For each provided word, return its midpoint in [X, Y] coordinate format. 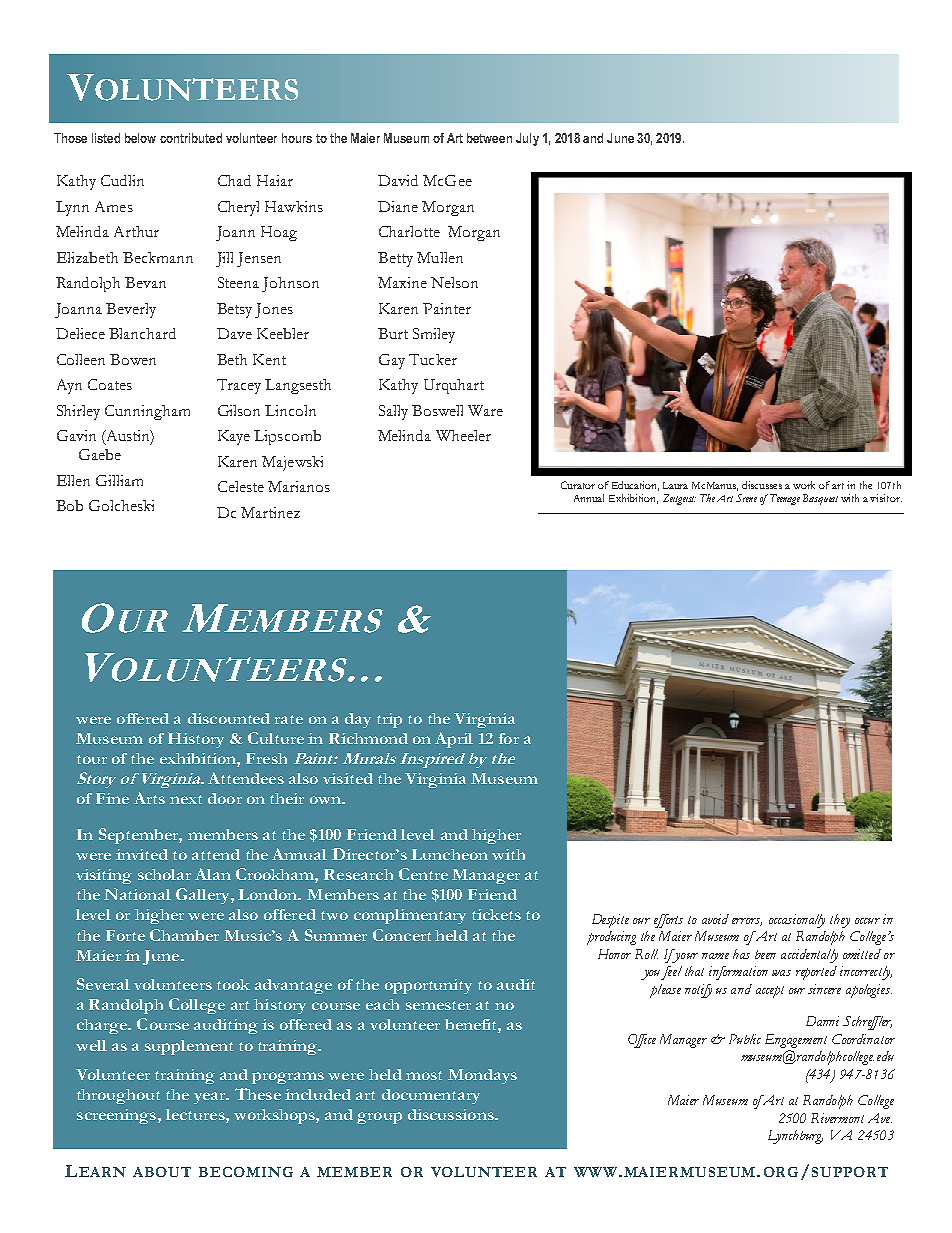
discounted [229, 718]
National [137, 894]
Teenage [785, 499]
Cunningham [147, 412]
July [527, 139]
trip [389, 720]
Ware [485, 410]
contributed [191, 138]
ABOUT [162, 1172]
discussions [452, 1114]
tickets [496, 914]
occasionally [797, 921]
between [489, 138]
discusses [762, 485]
